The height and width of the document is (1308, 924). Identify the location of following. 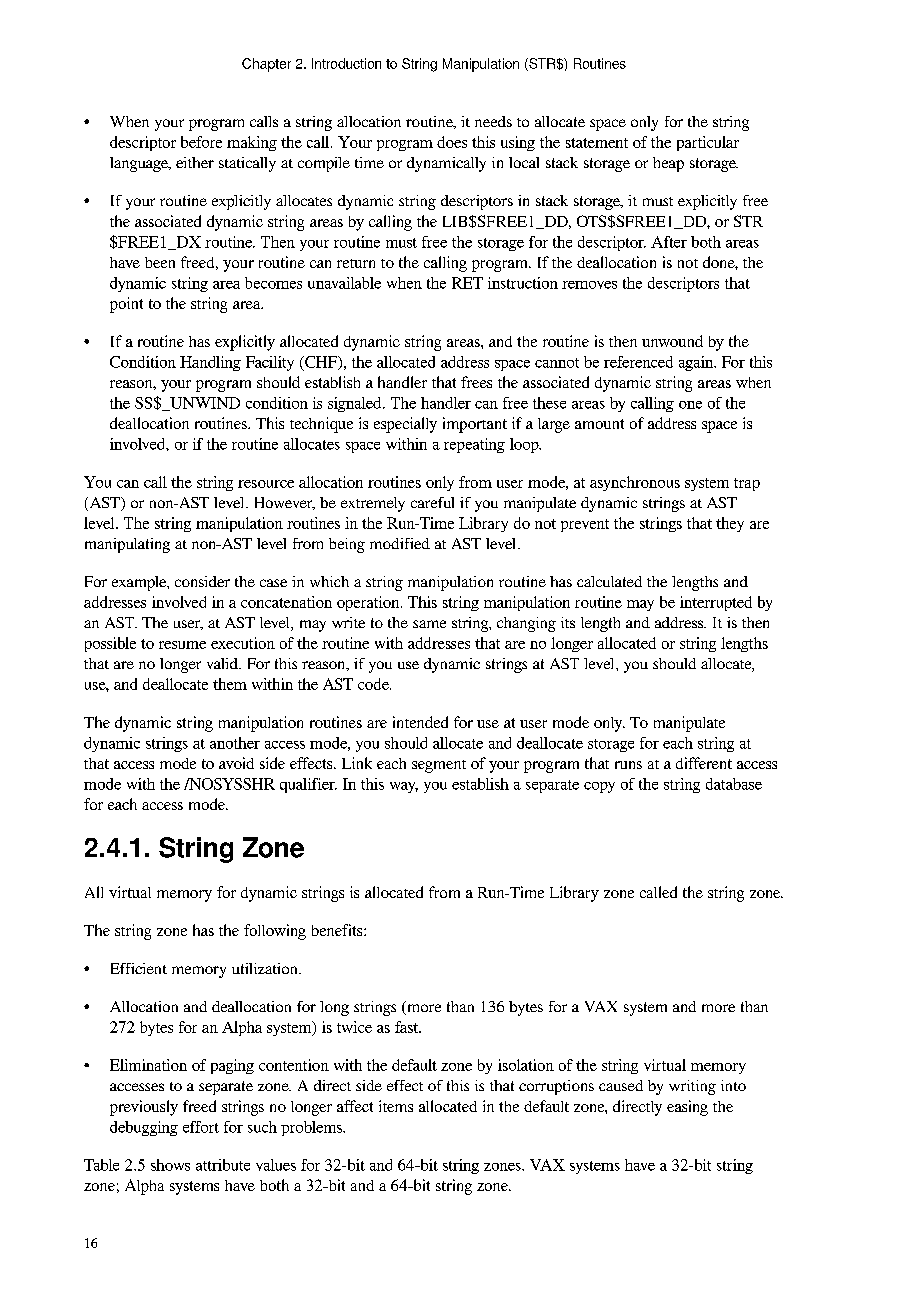
(275, 932).
